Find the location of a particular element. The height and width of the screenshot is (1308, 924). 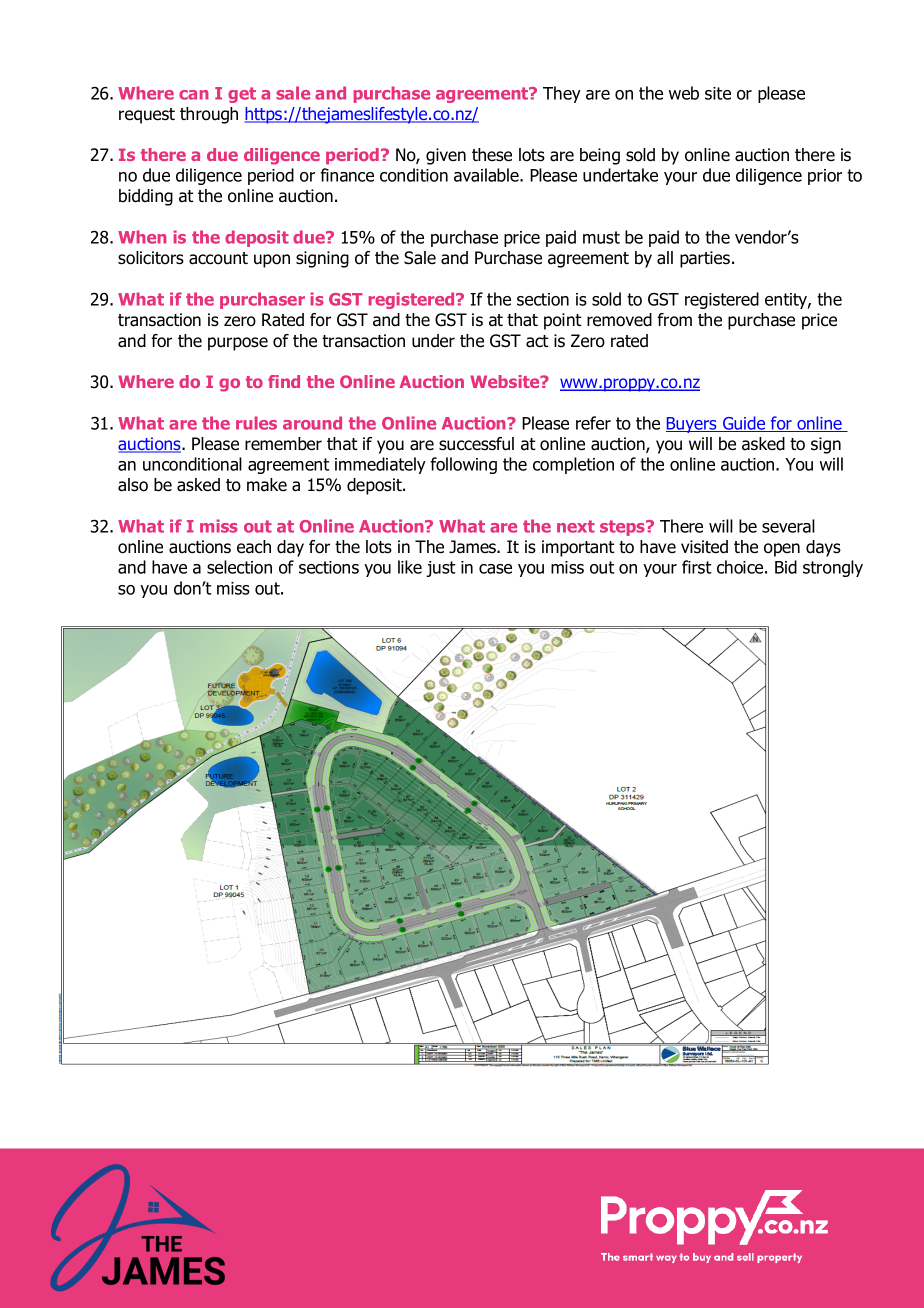

They is located at coordinates (562, 94).
